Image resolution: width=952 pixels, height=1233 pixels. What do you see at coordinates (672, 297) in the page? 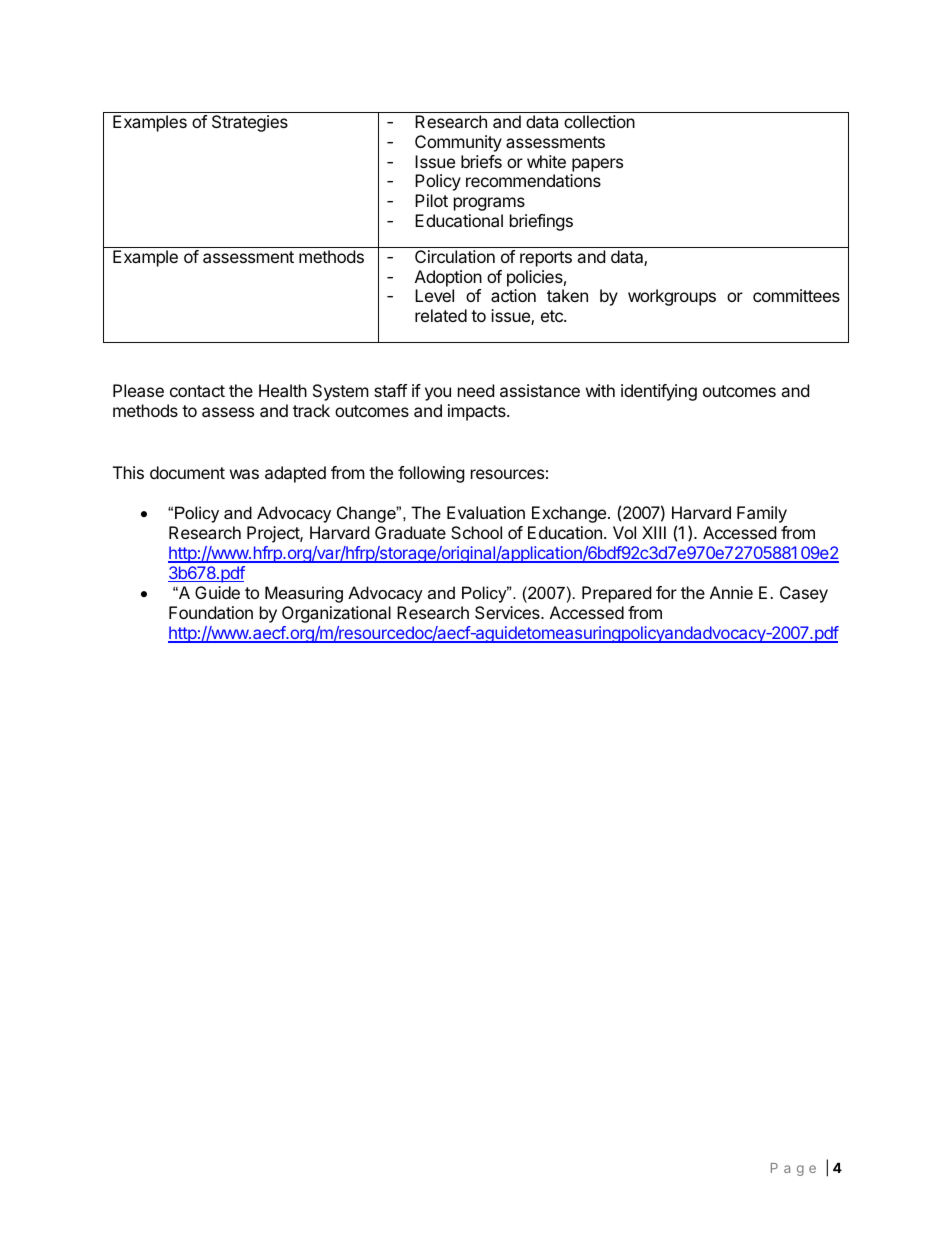
I see `workgroups` at bounding box center [672, 297].
